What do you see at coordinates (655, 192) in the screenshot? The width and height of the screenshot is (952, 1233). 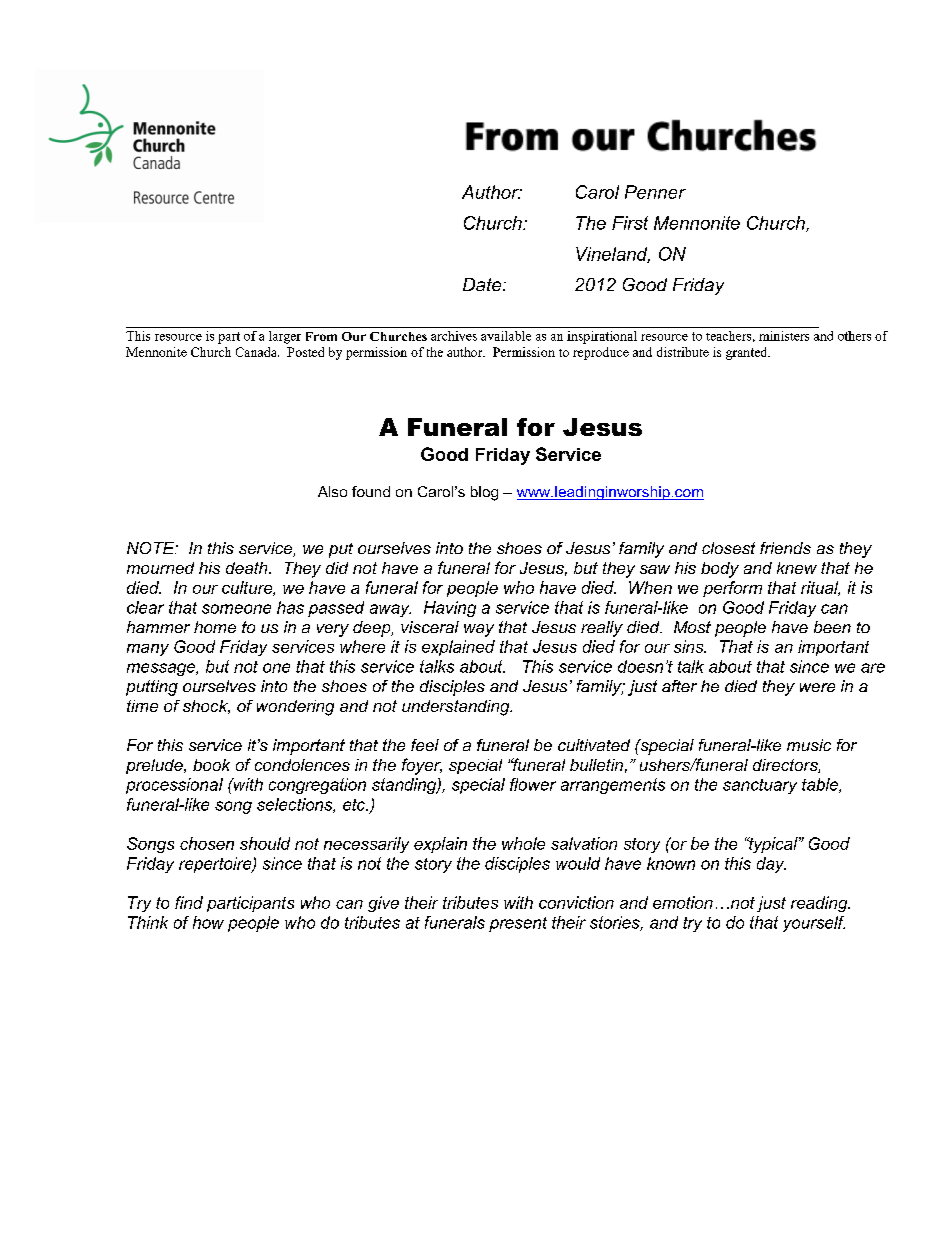 I see `Penner` at bounding box center [655, 192].
